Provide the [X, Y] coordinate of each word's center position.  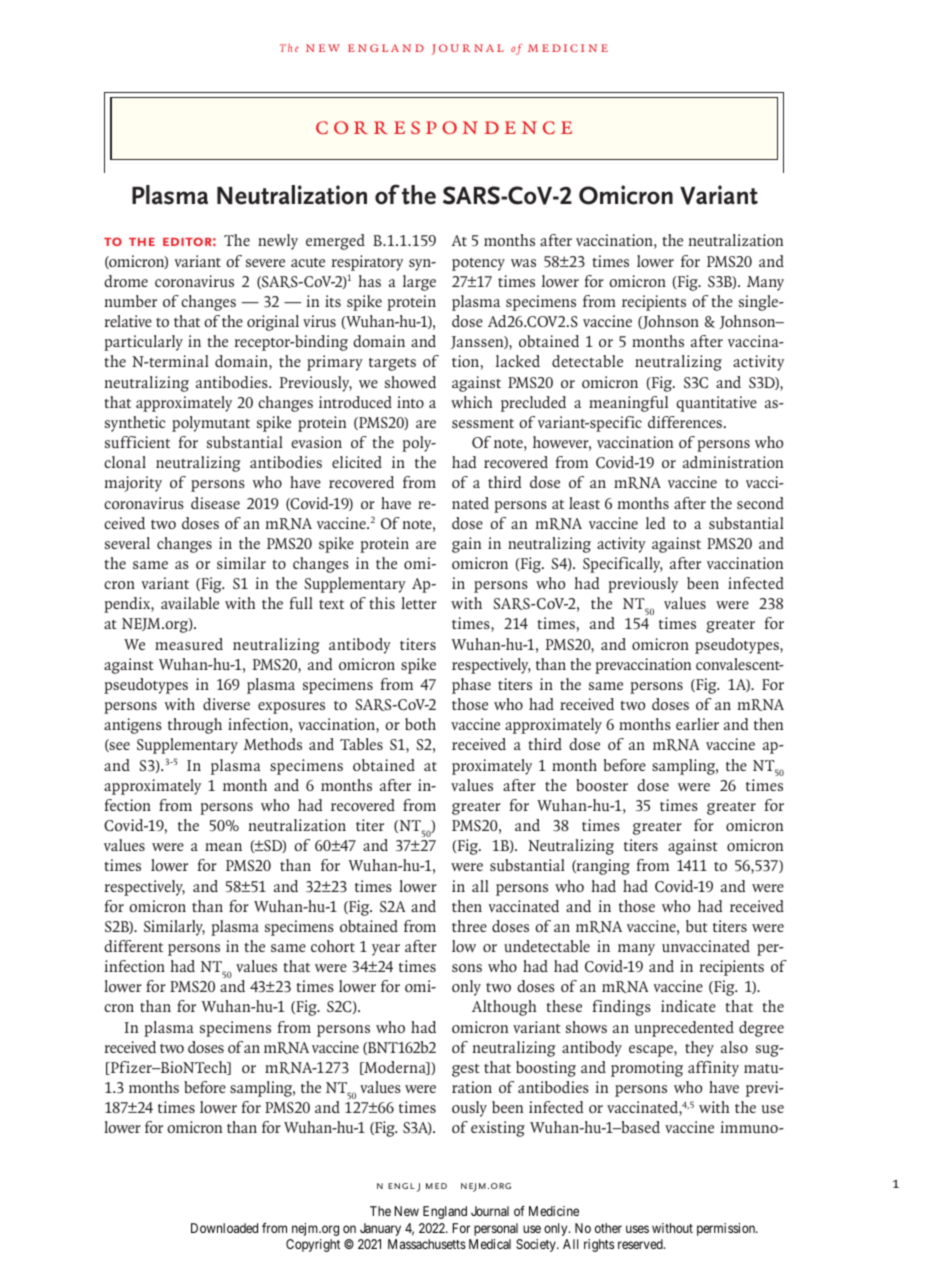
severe [265, 263]
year [386, 950]
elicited [357, 462]
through [195, 726]
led [655, 523]
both [420, 724]
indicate [688, 1006]
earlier [697, 724]
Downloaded [224, 1228]
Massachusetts [427, 1244]
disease [215, 503]
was [523, 263]
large [419, 283]
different [133, 946]
